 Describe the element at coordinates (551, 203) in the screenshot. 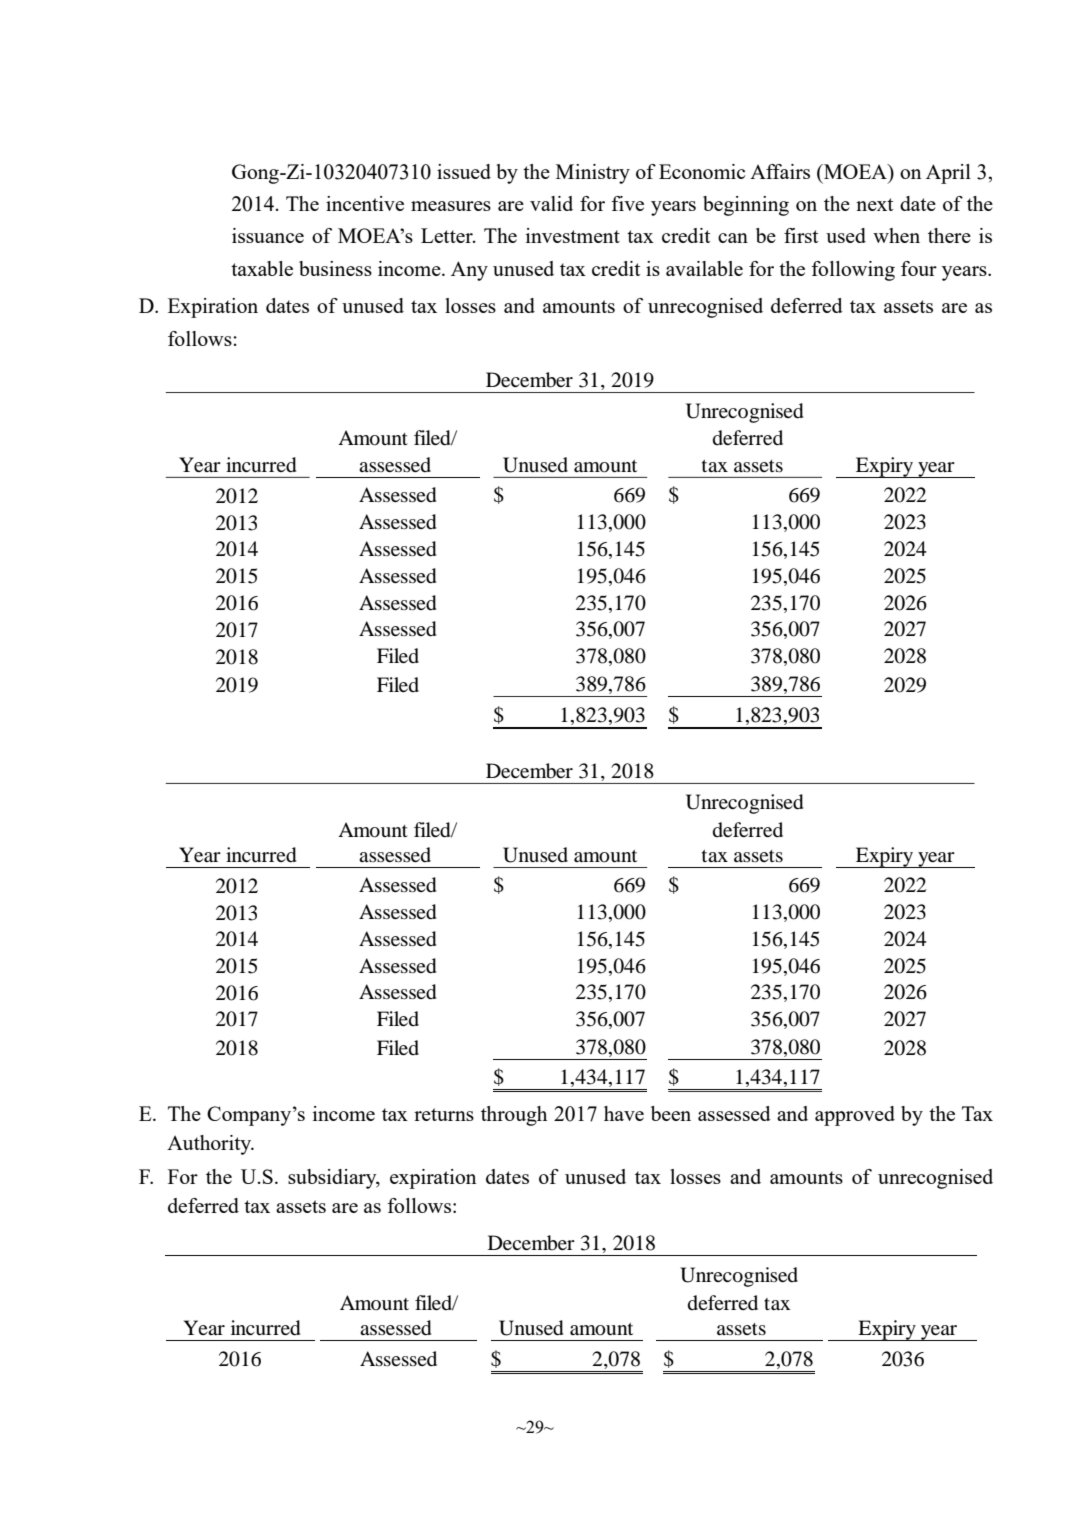

I see `valid` at that location.
